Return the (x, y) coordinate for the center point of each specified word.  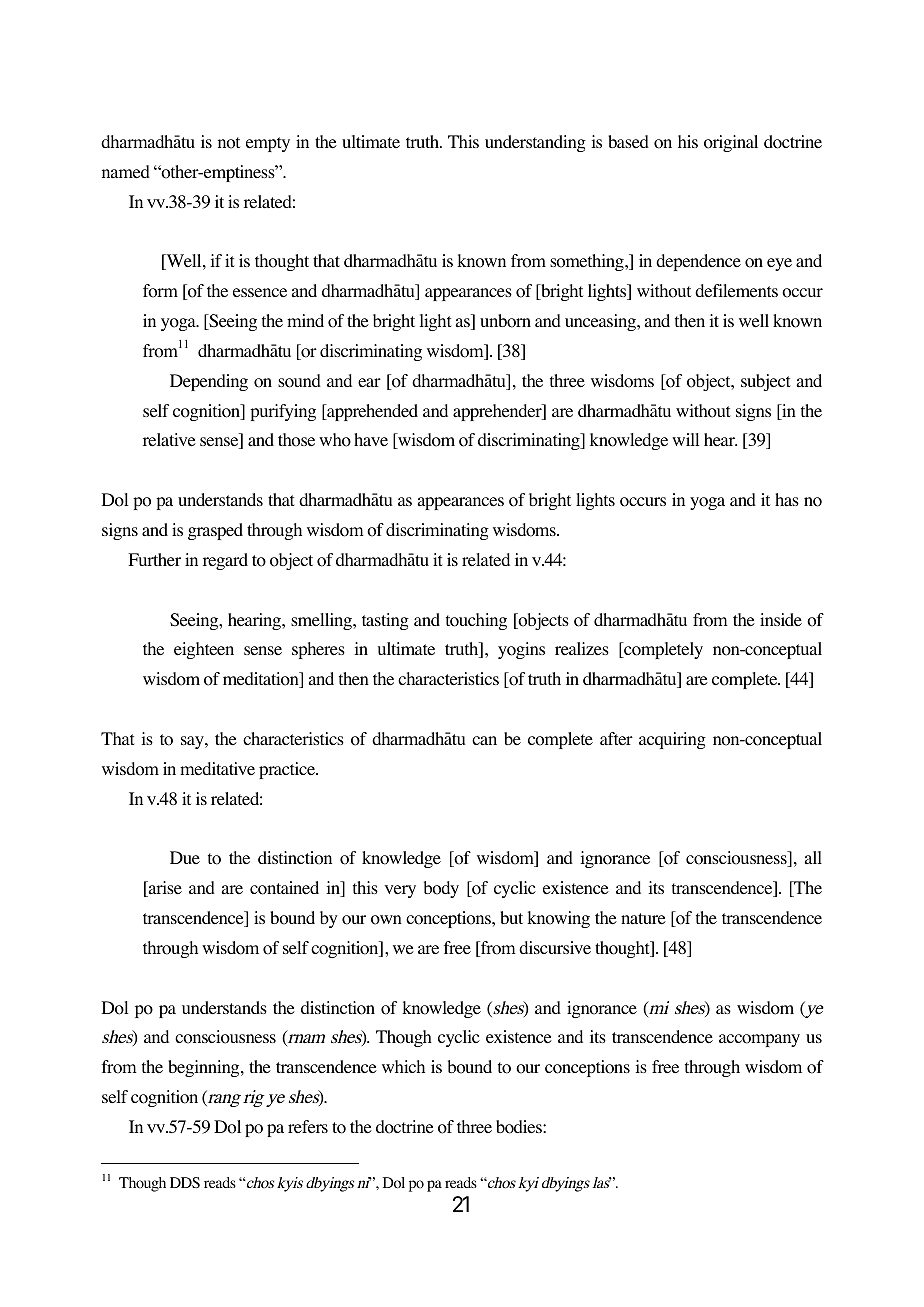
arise (164, 889)
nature (643, 919)
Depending (209, 382)
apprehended (371, 412)
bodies (520, 1127)
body (441, 889)
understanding (535, 143)
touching (476, 621)
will (686, 439)
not (229, 143)
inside (781, 620)
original (731, 143)
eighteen (204, 650)
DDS (185, 1182)
